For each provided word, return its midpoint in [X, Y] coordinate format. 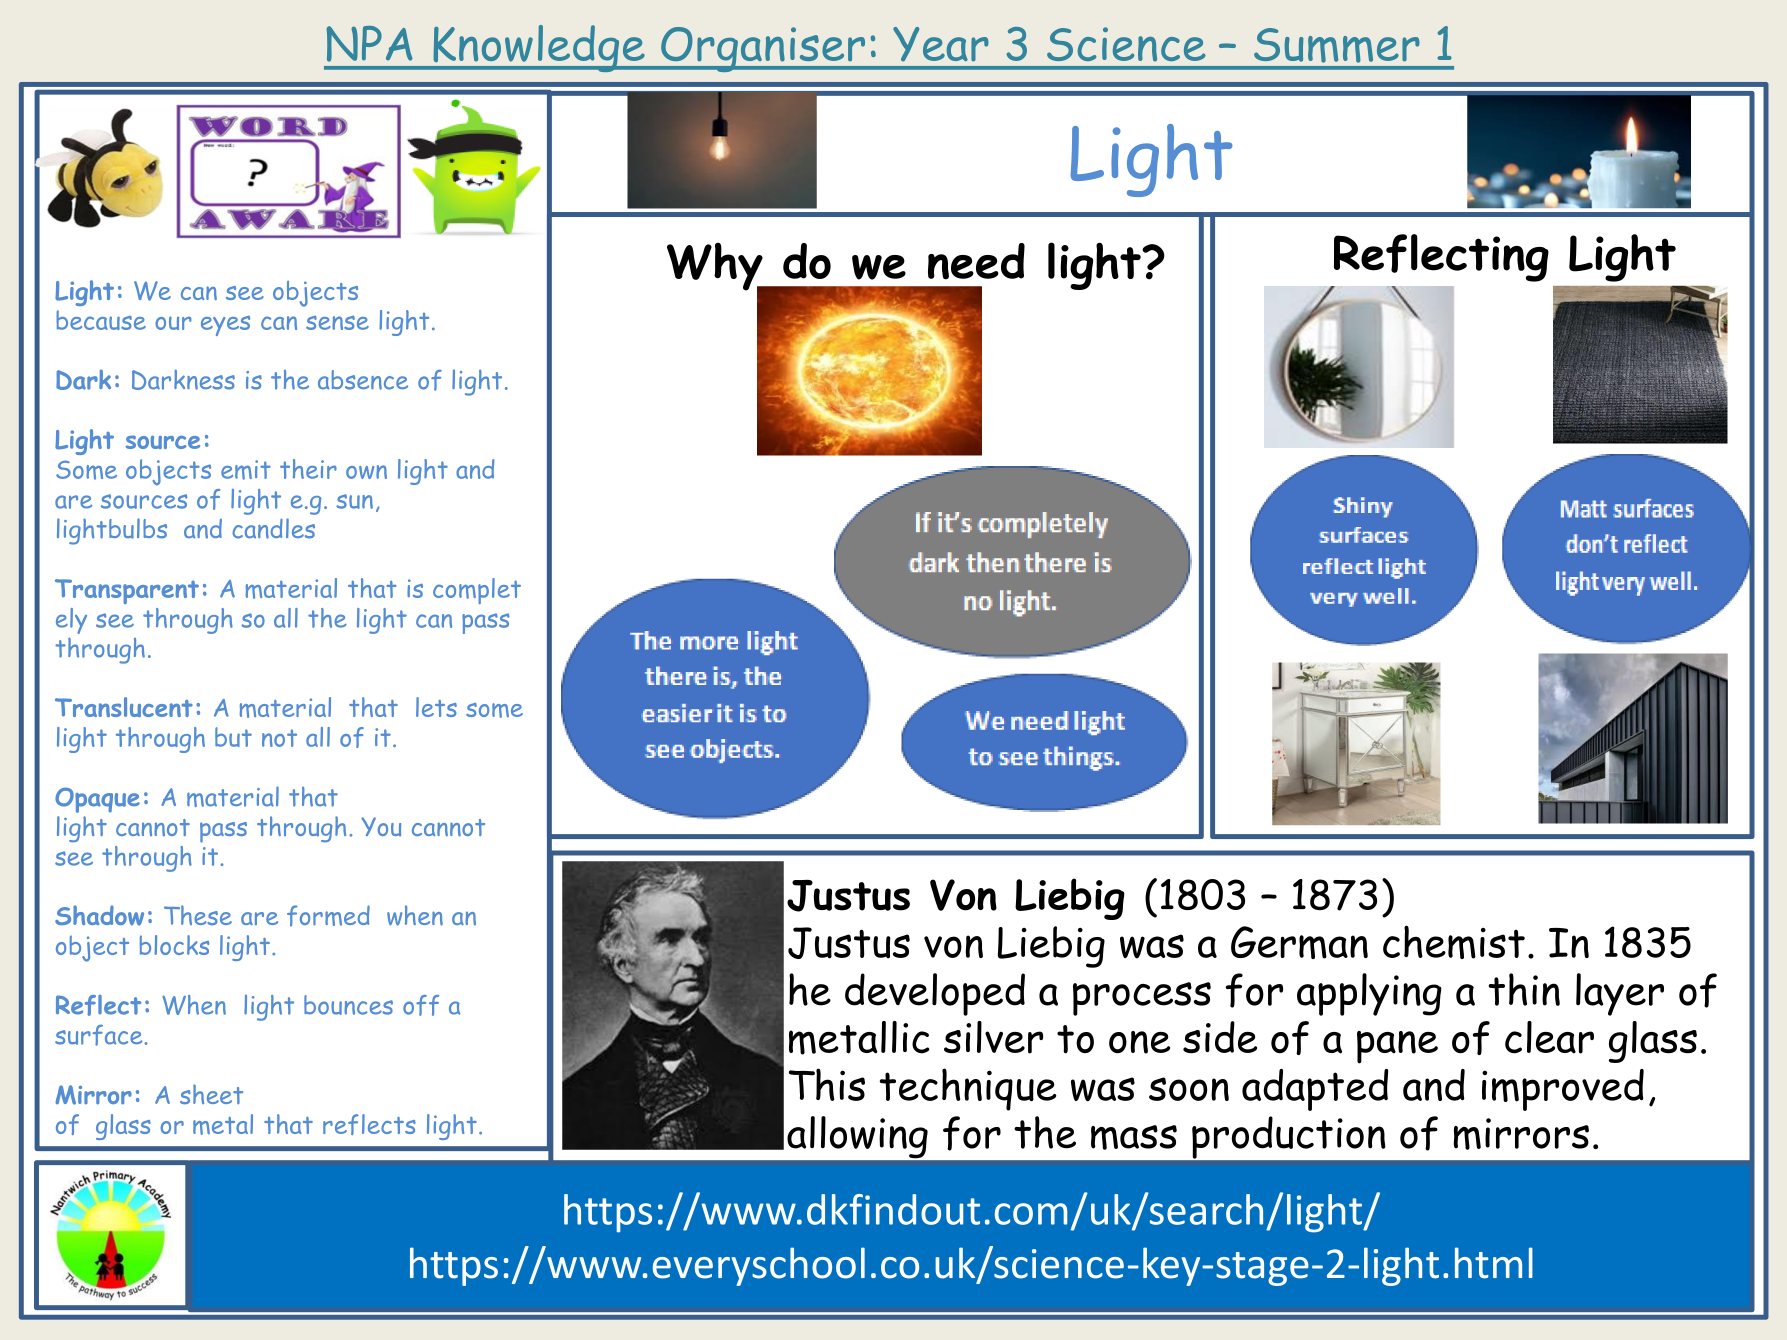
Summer [1337, 45]
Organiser [763, 49]
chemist [1454, 942]
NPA [370, 44]
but [233, 737]
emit [246, 470]
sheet [211, 1094]
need [976, 261]
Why [716, 268]
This [827, 1084]
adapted [1315, 1090]
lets [436, 707]
